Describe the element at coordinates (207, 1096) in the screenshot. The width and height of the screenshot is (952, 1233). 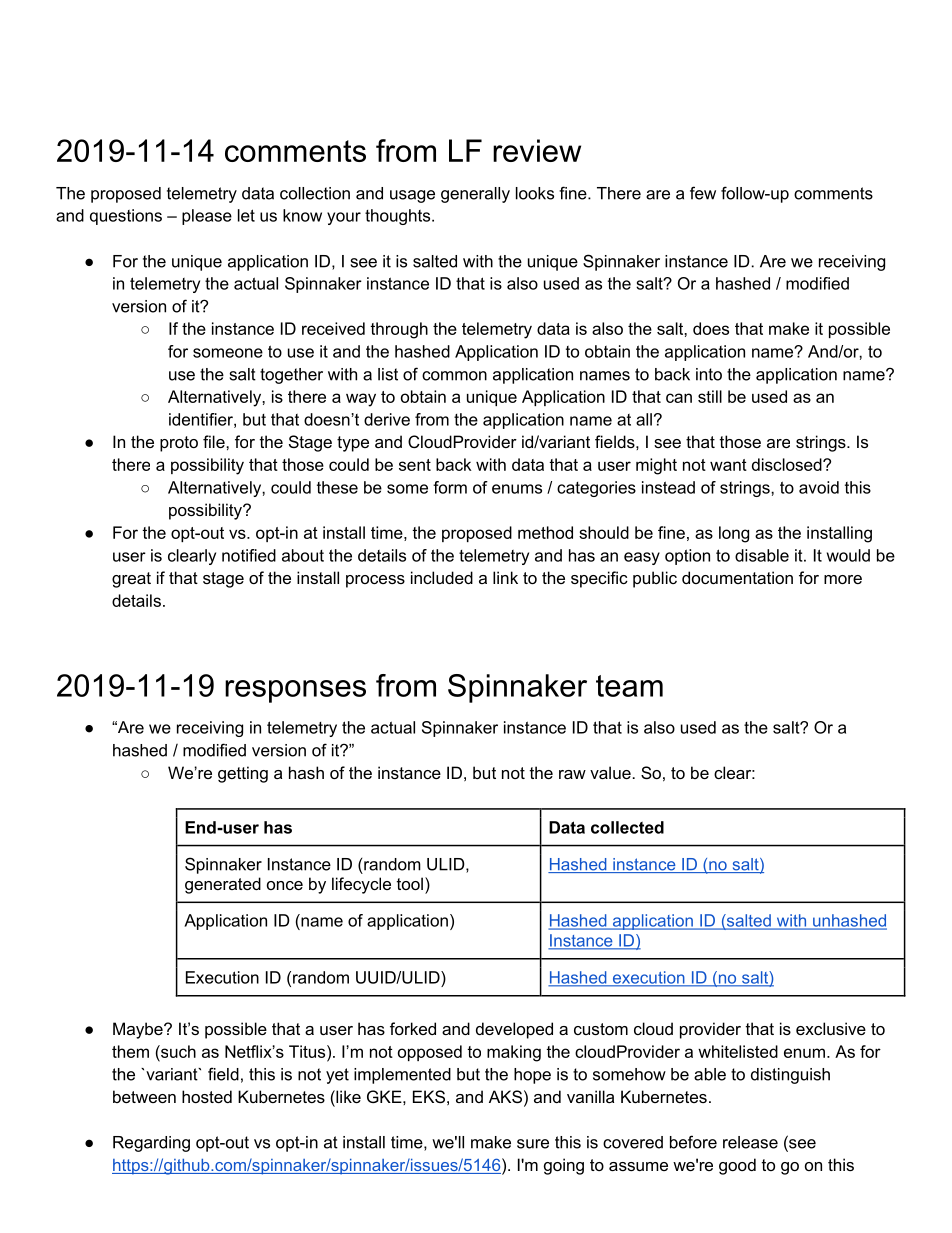
I see `hosted` at that location.
